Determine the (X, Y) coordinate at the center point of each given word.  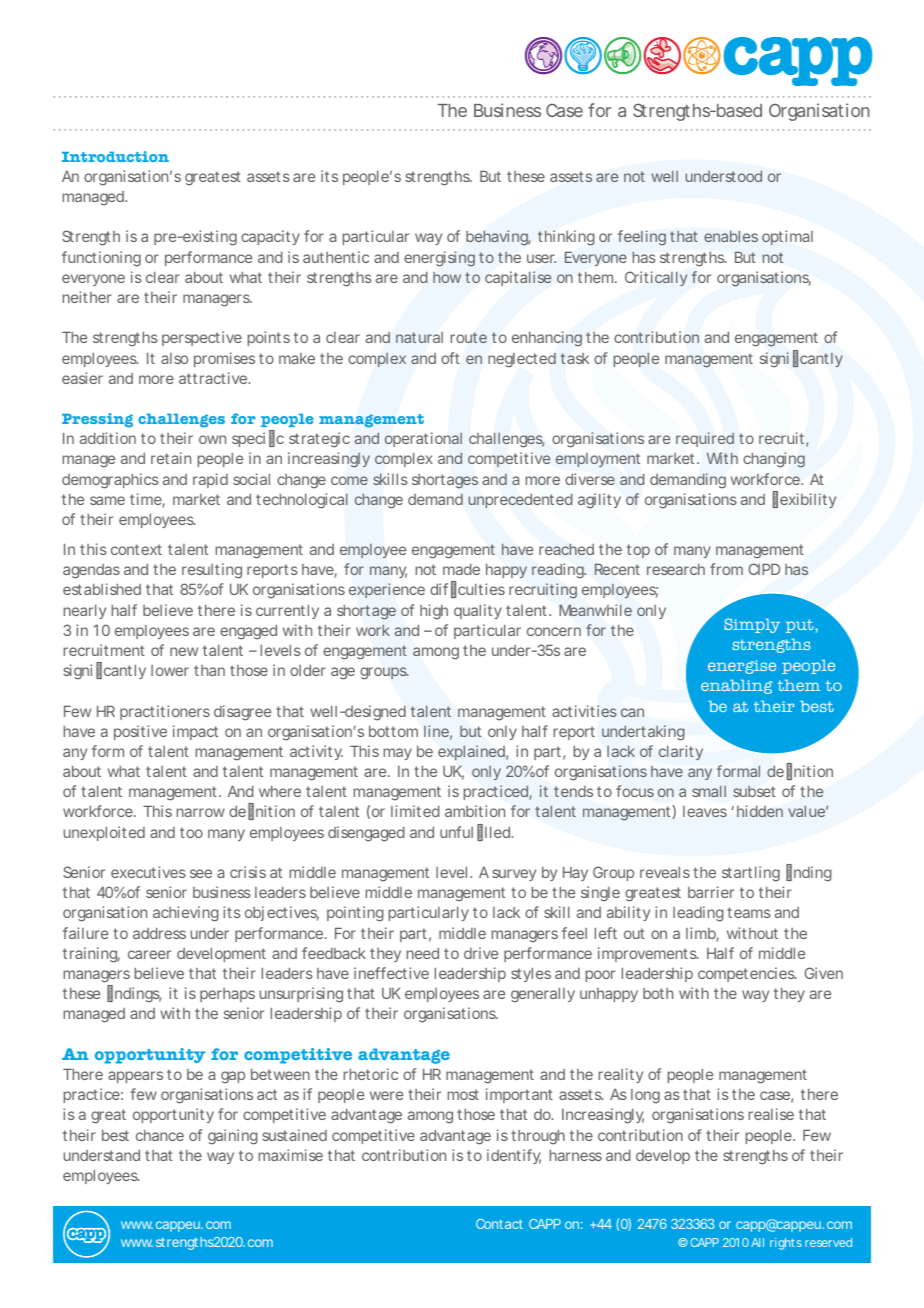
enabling (737, 687)
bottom (393, 731)
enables (731, 236)
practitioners (165, 712)
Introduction (115, 156)
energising (439, 259)
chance (160, 1135)
